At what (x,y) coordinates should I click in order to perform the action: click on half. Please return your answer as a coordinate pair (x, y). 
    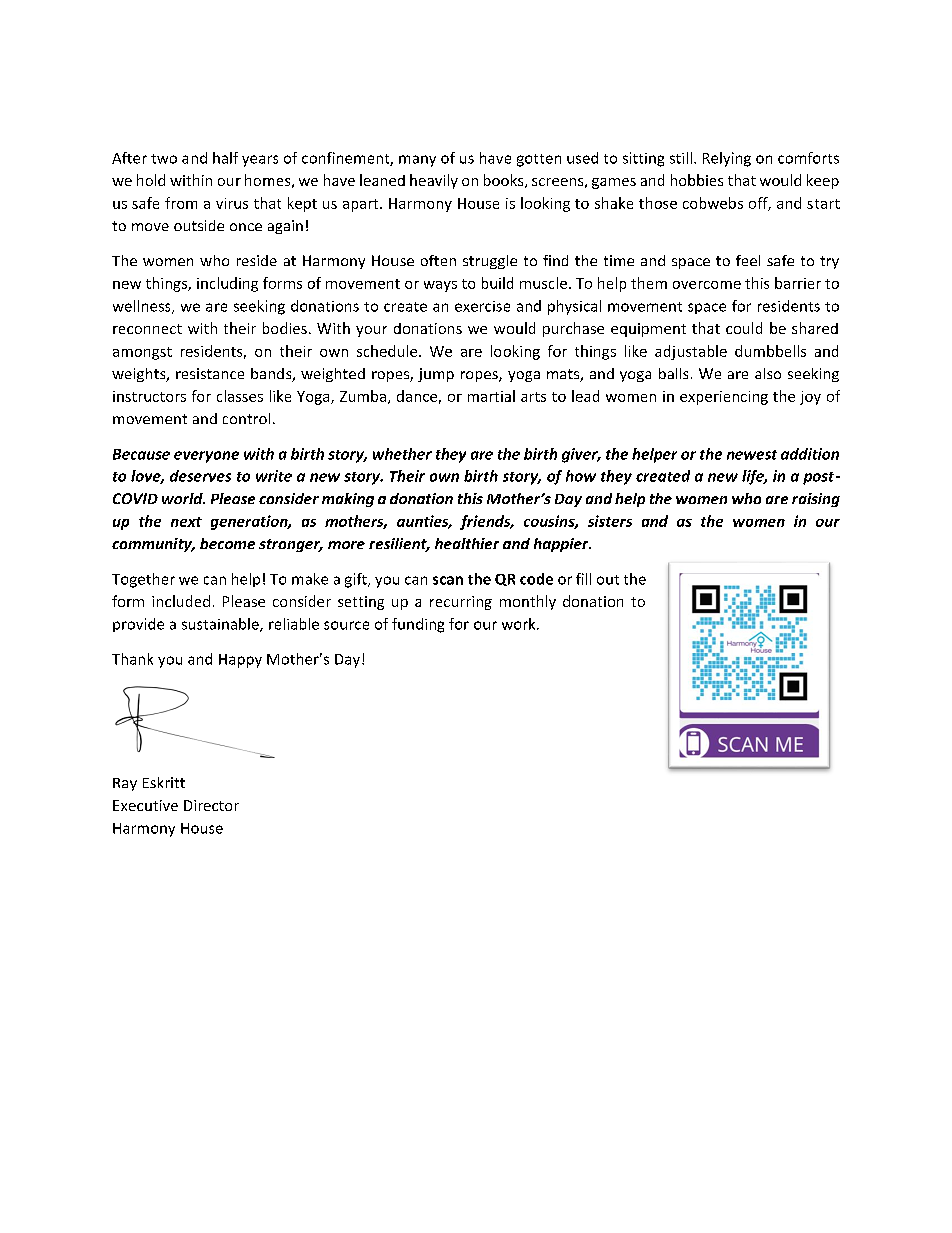
    Looking at the image, I should click on (225, 158).
